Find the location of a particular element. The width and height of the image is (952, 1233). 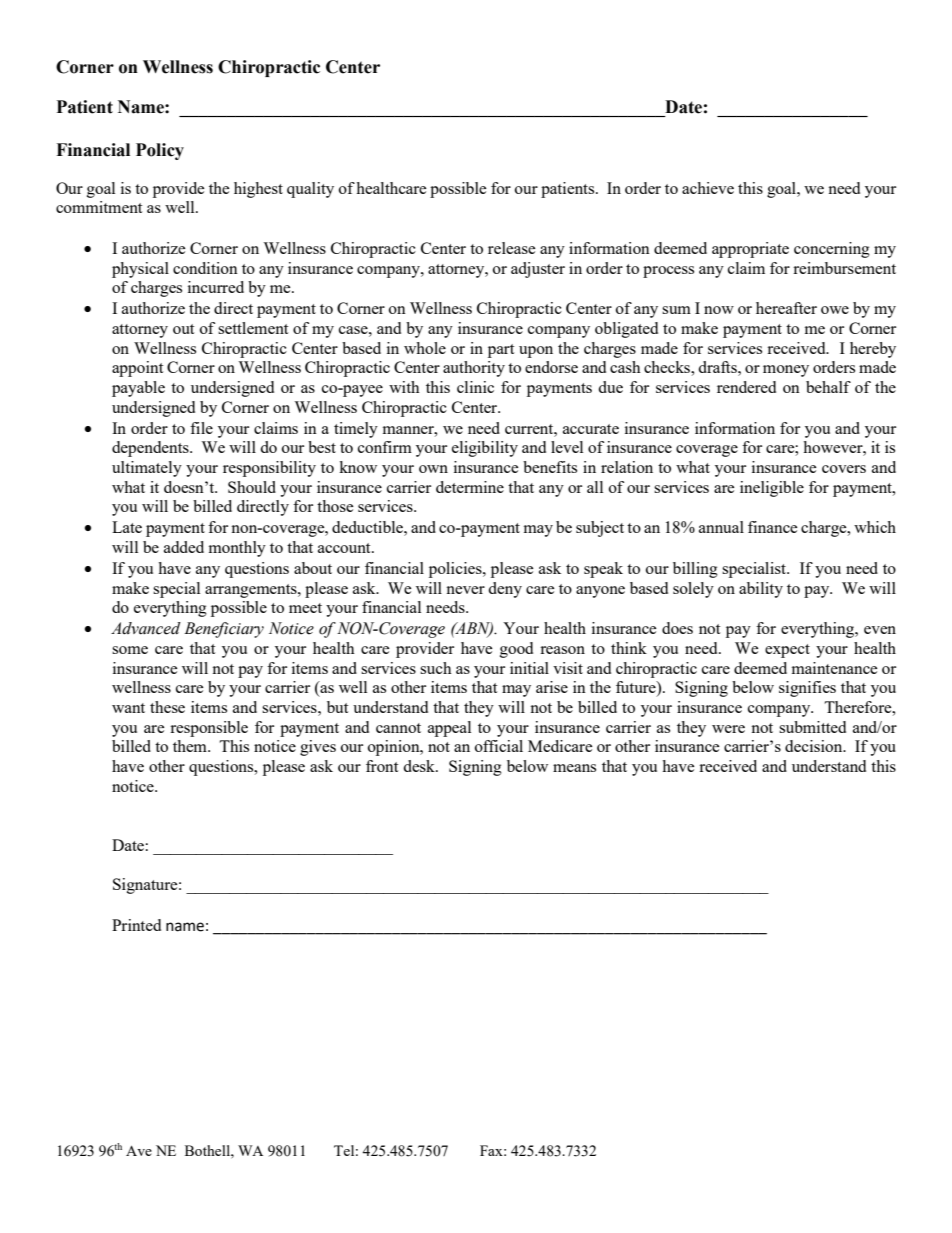

responsible is located at coordinates (209, 729).
